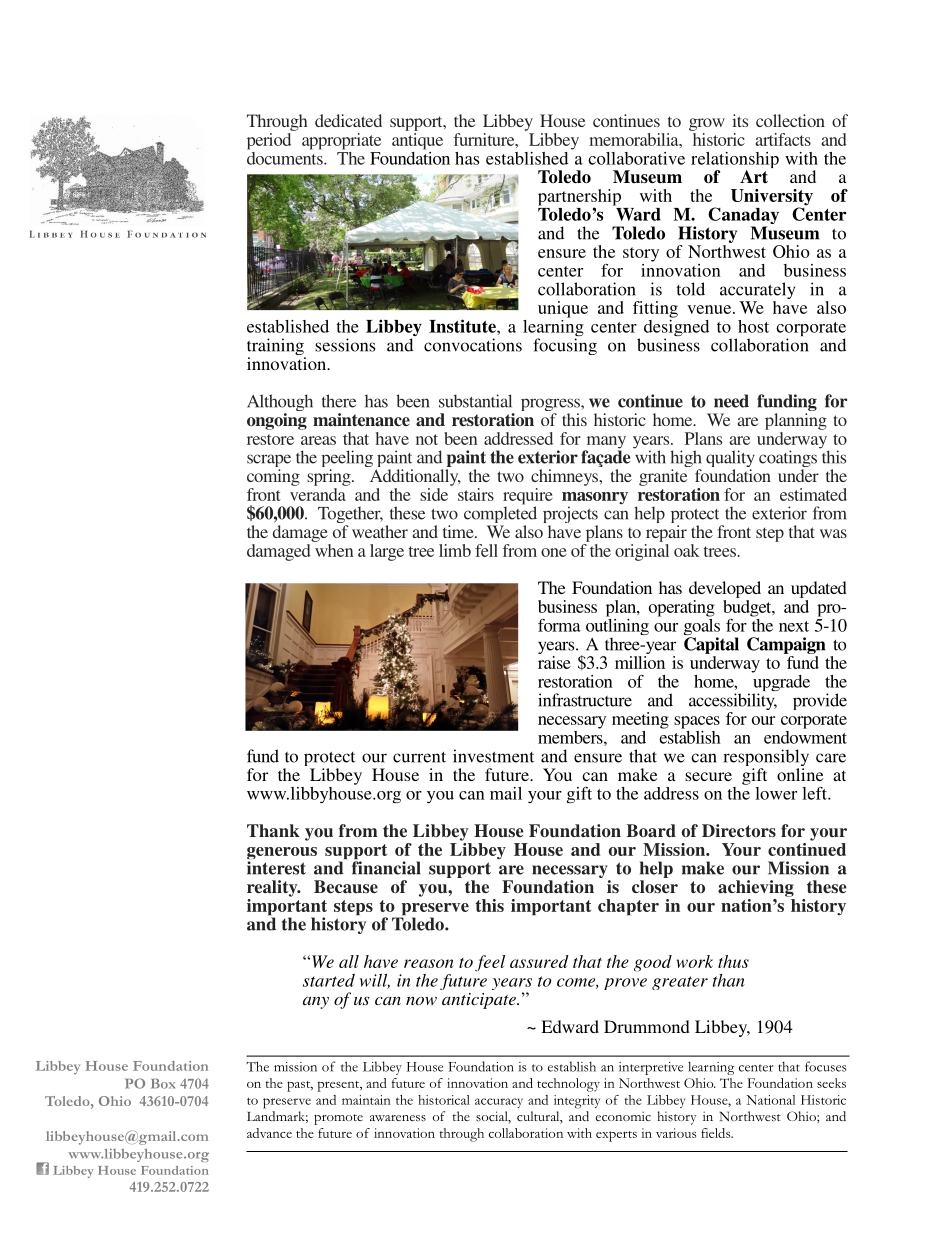  I want to click on antique, so click(417, 140).
